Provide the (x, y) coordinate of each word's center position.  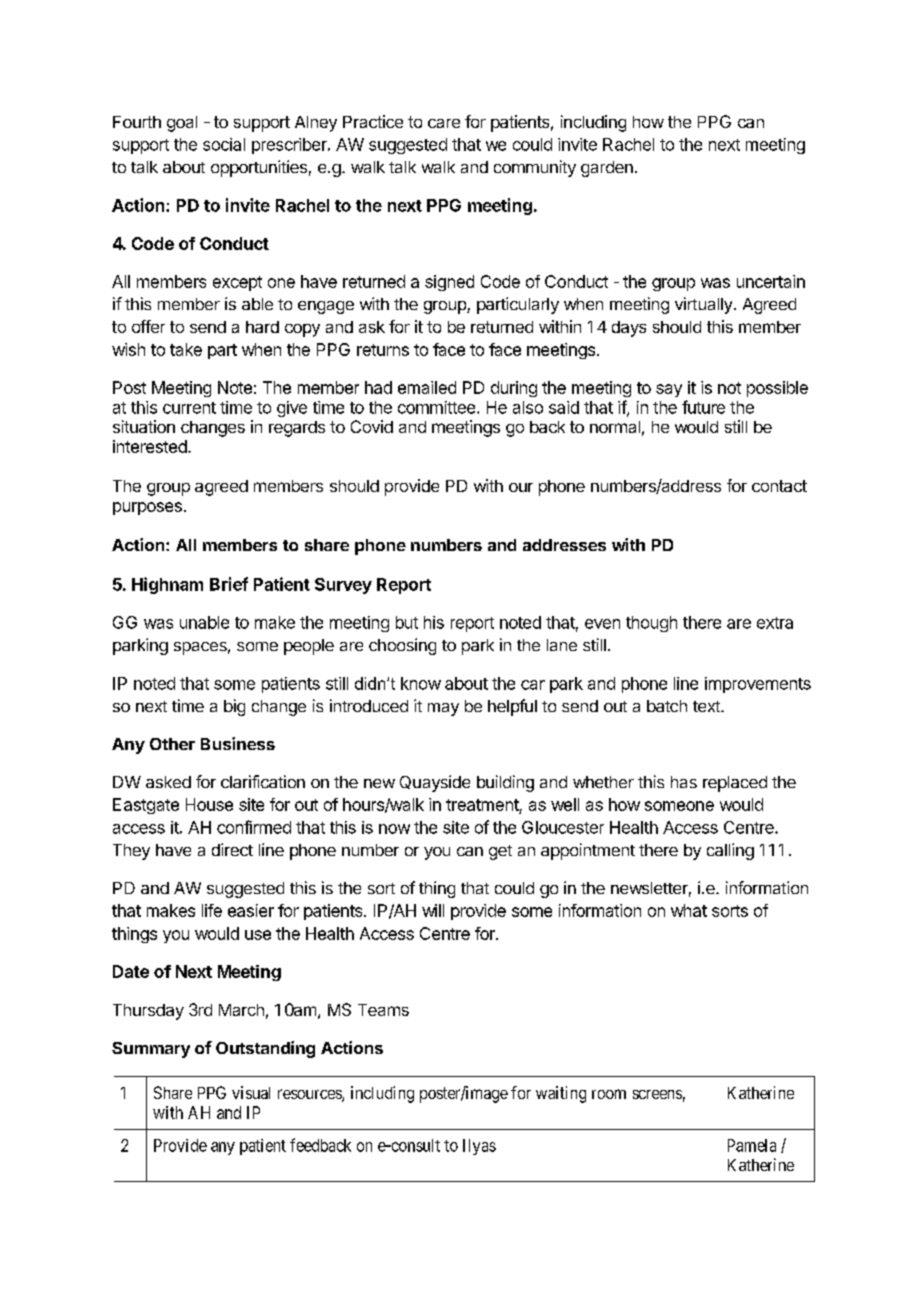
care (444, 123)
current (189, 408)
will (433, 910)
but (407, 622)
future (703, 407)
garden (607, 169)
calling (730, 851)
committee (438, 407)
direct (232, 849)
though (651, 624)
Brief (229, 584)
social (224, 144)
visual (251, 1092)
